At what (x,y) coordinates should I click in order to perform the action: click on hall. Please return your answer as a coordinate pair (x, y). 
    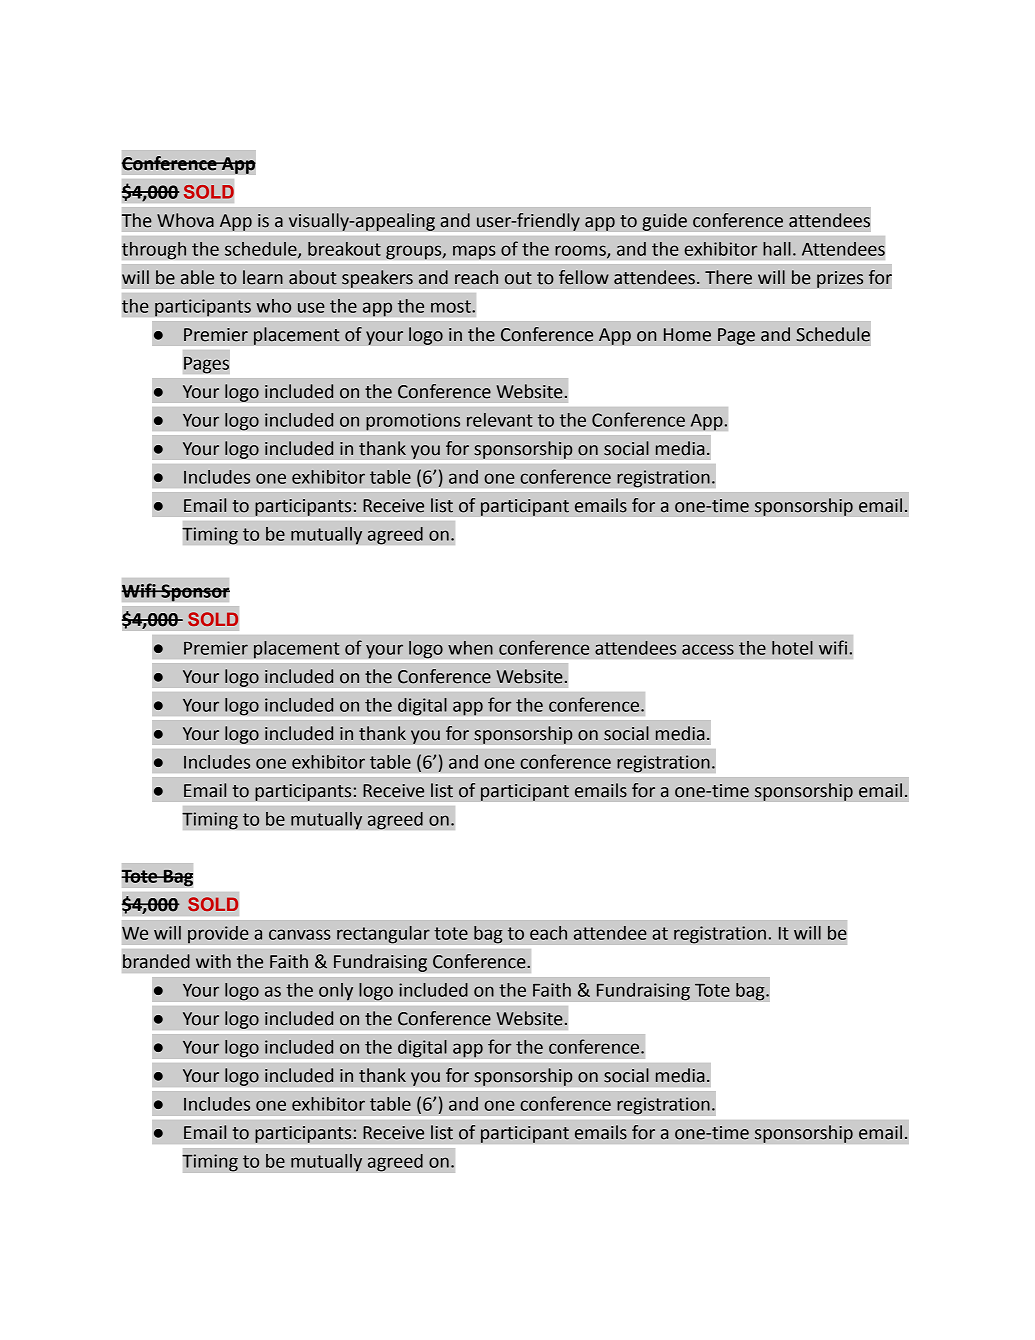
    Looking at the image, I should click on (777, 249).
